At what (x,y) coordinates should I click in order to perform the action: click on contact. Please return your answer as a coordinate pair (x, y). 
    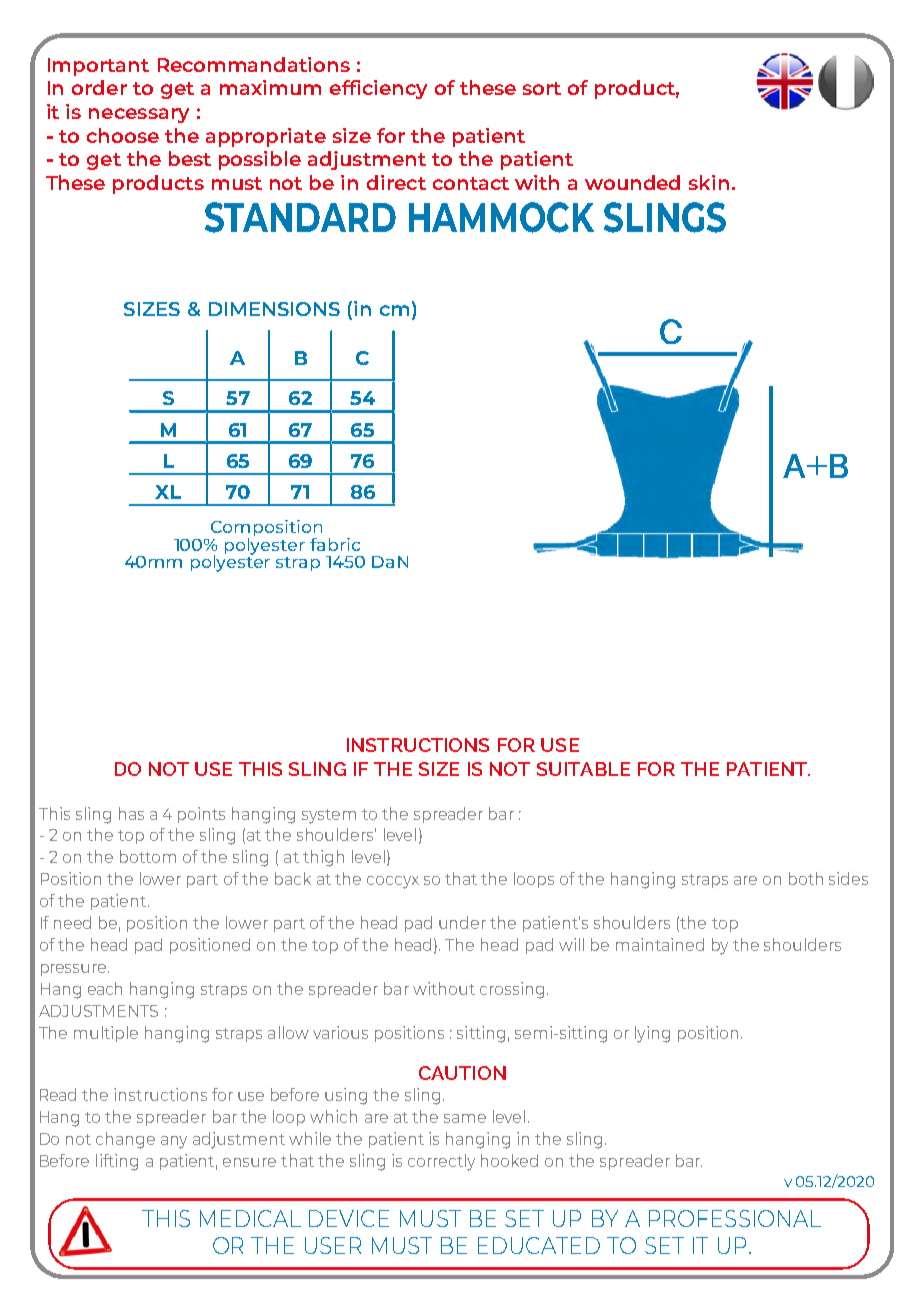
    Looking at the image, I should click on (471, 183).
